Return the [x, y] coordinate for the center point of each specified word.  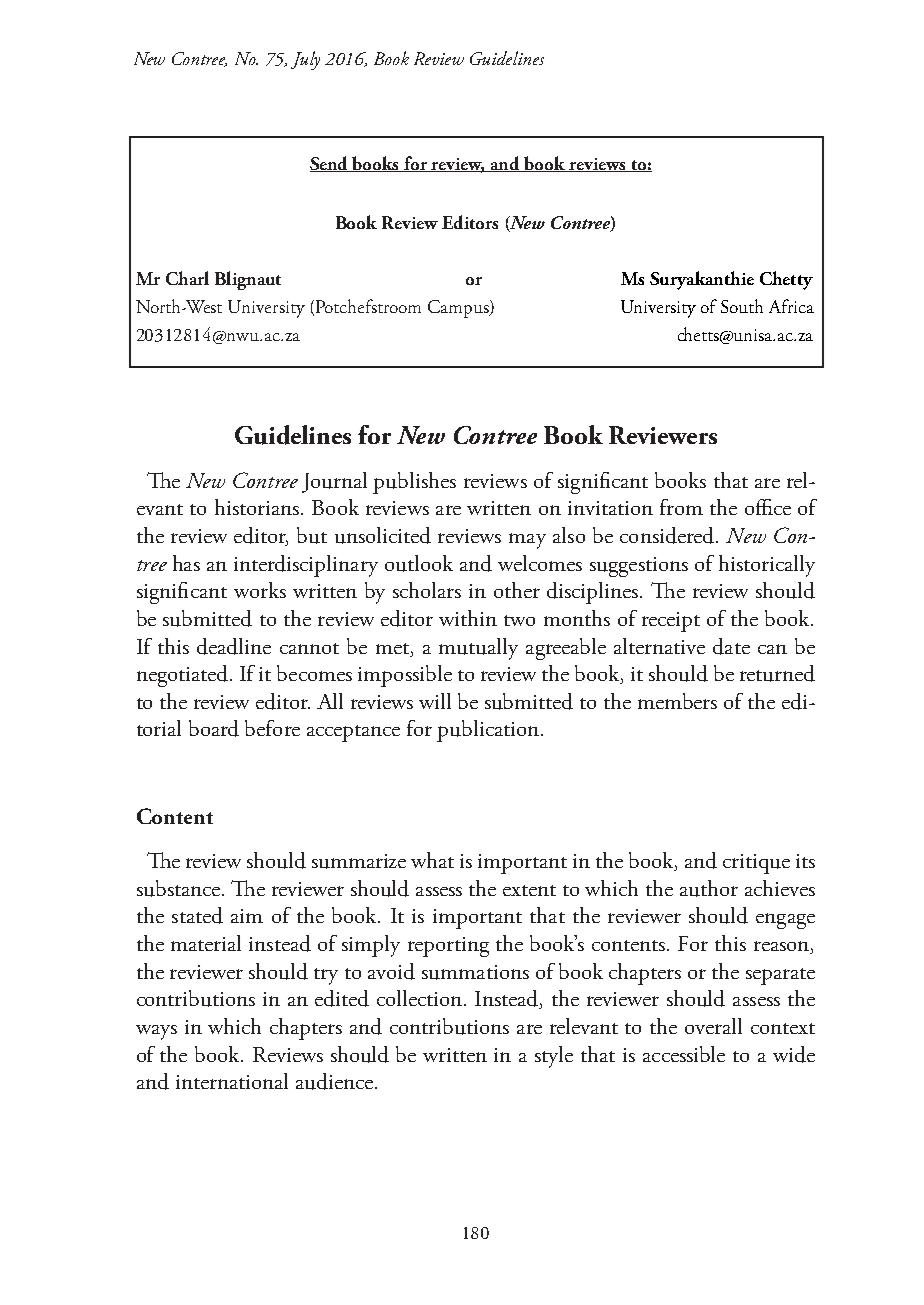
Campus [459, 309]
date [731, 646]
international [232, 1081]
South [742, 306]
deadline [234, 646]
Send [330, 164]
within [468, 618]
